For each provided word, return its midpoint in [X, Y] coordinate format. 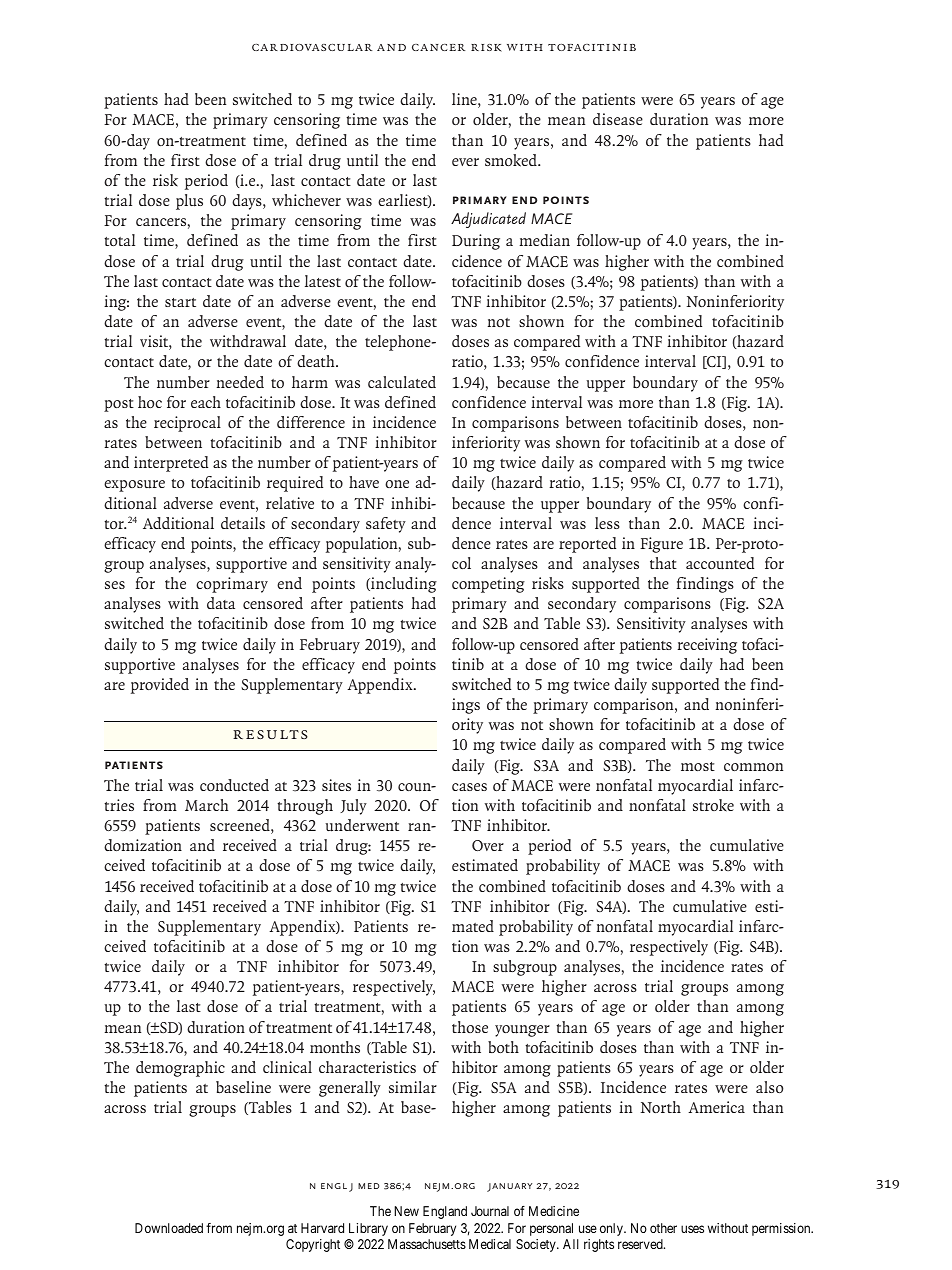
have [364, 482]
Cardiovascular [312, 47]
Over [488, 845]
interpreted [171, 464]
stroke [713, 805]
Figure [661, 545]
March [206, 805]
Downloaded [169, 1228]
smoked [512, 160]
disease [618, 119]
